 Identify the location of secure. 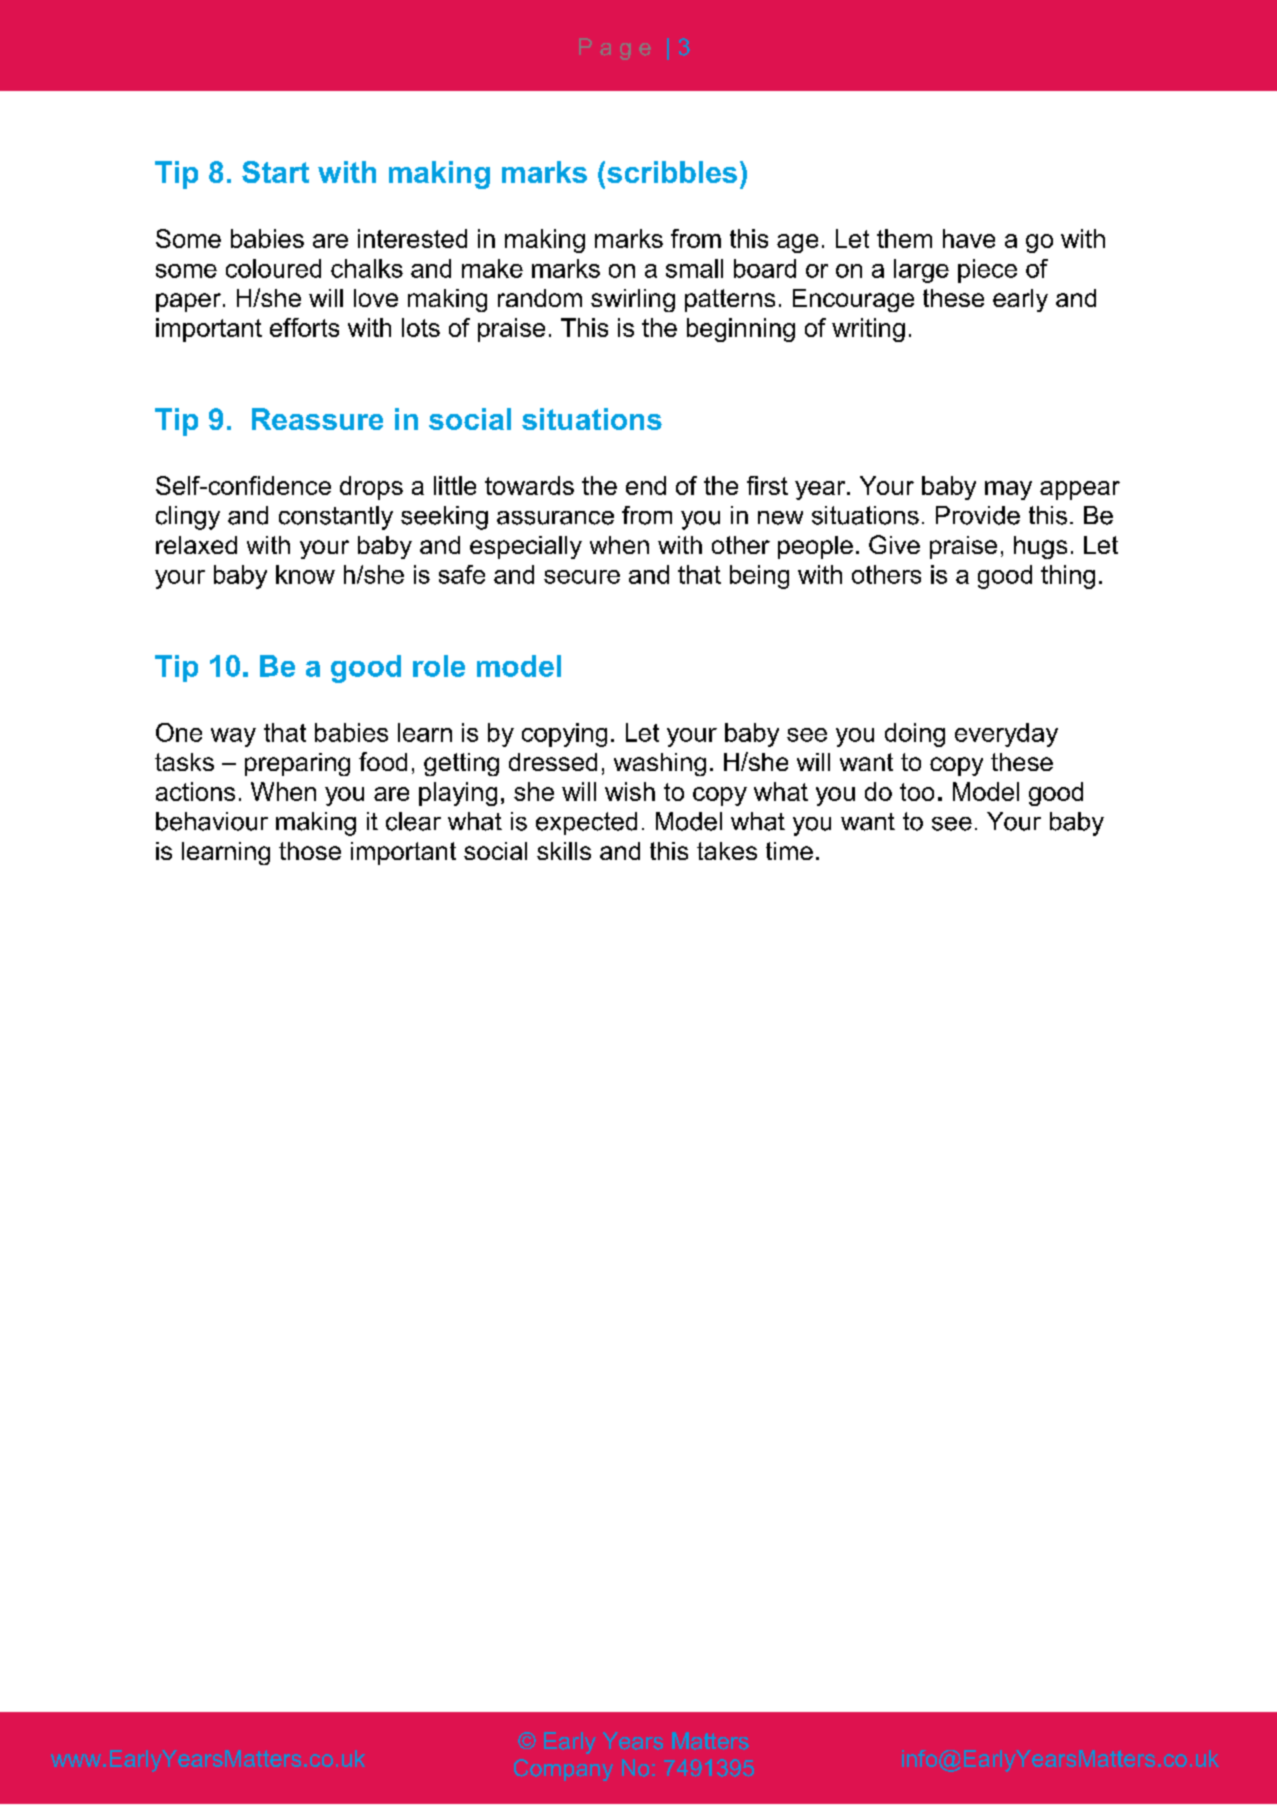
(582, 577).
